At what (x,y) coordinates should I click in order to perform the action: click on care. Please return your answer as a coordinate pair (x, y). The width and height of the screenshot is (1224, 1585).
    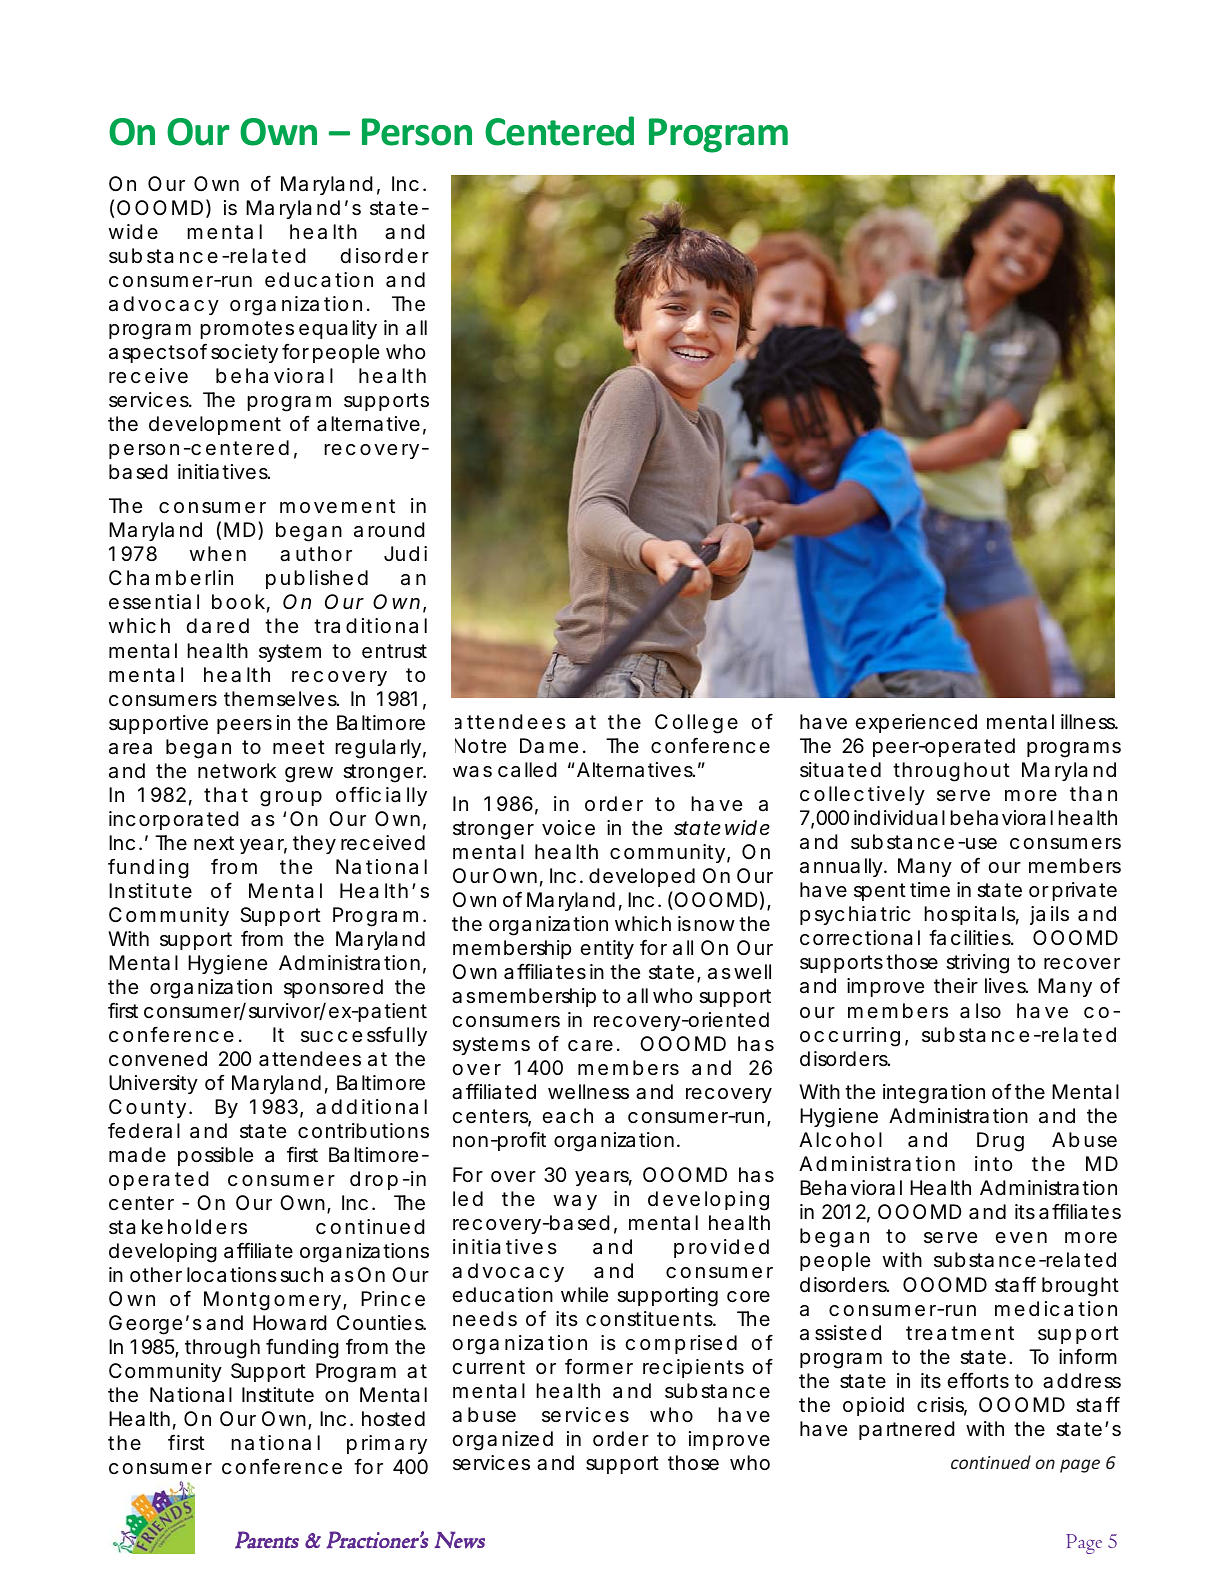
    Looking at the image, I should click on (590, 1046).
